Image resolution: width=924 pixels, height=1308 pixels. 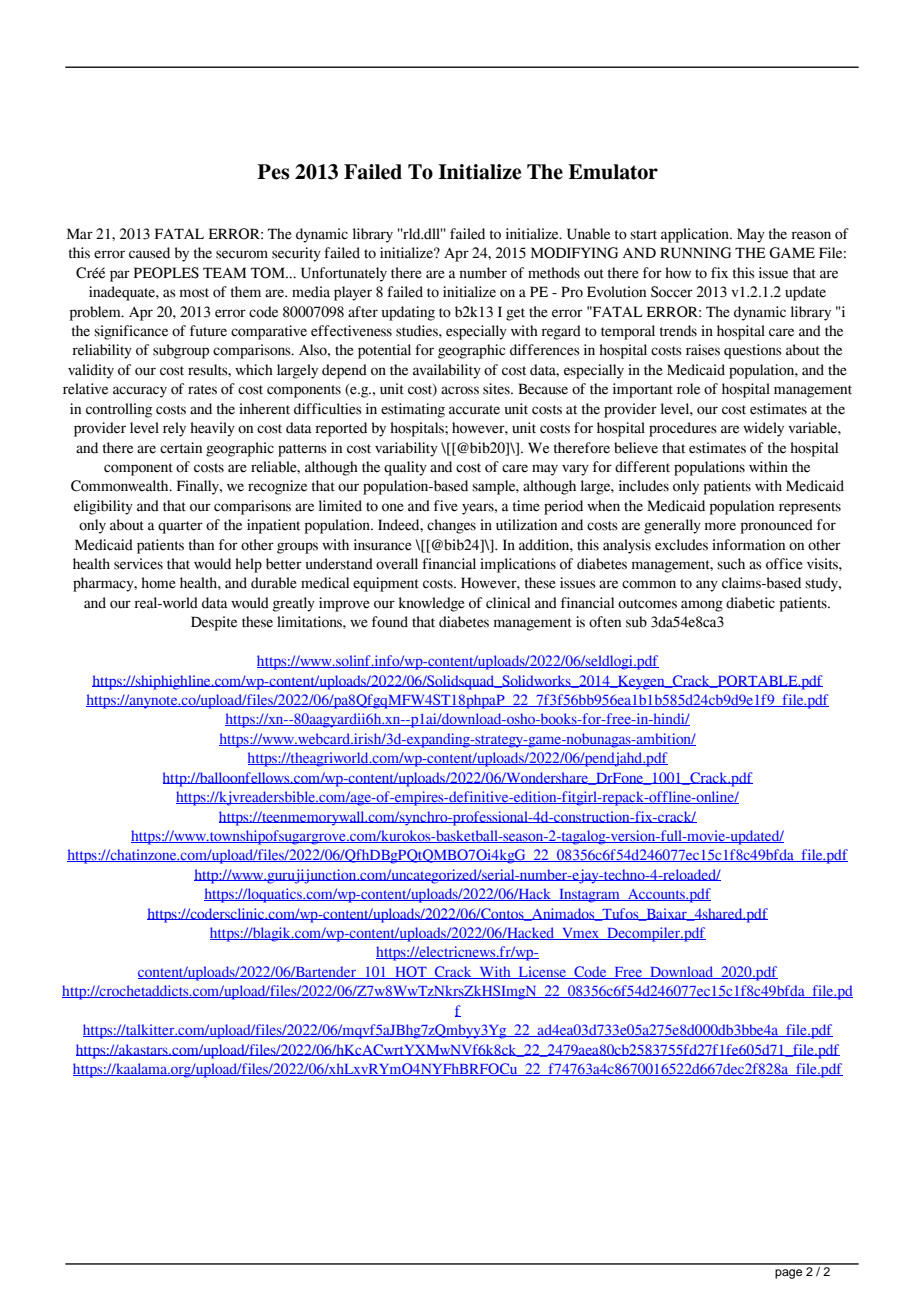 What do you see at coordinates (432, 604) in the image?
I see `knowledge` at bounding box center [432, 604].
